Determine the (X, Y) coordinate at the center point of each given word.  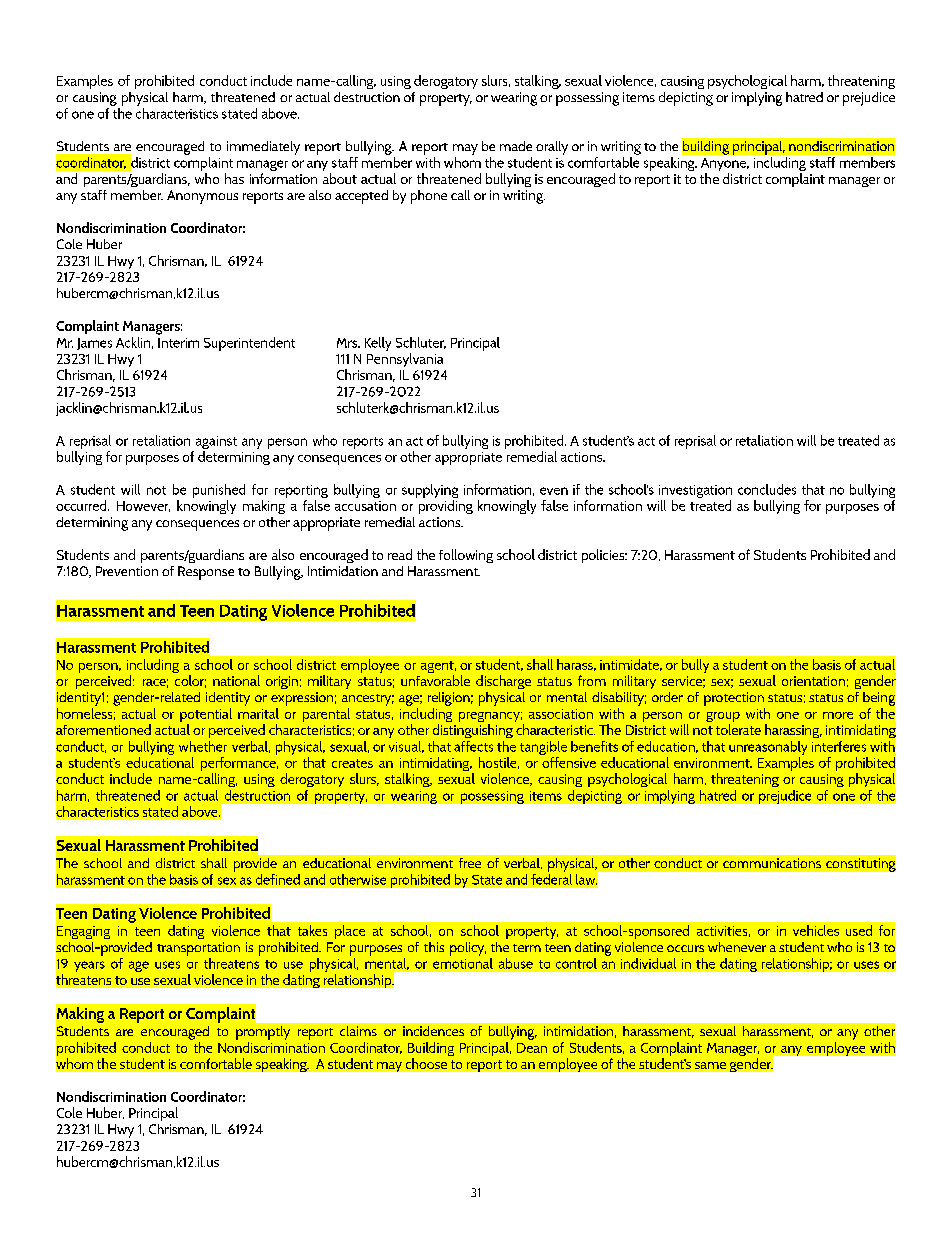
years (89, 966)
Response (206, 573)
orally (552, 148)
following (466, 556)
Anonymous (202, 197)
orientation (813, 681)
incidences (433, 1031)
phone (429, 197)
